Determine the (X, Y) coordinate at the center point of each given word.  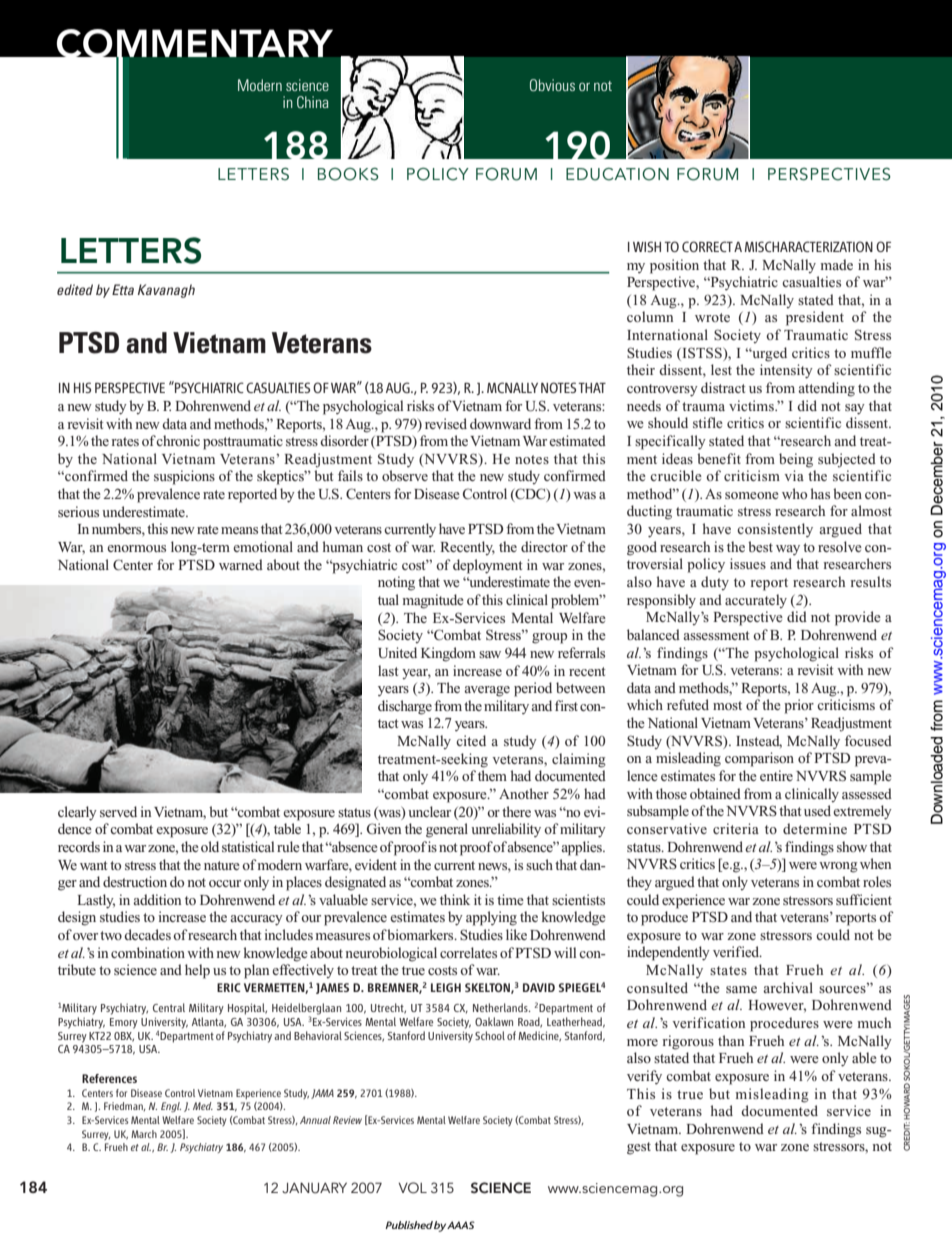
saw (490, 654)
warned (241, 564)
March (144, 1134)
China (313, 102)
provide (858, 618)
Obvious (552, 85)
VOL (412, 1188)
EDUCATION (617, 174)
